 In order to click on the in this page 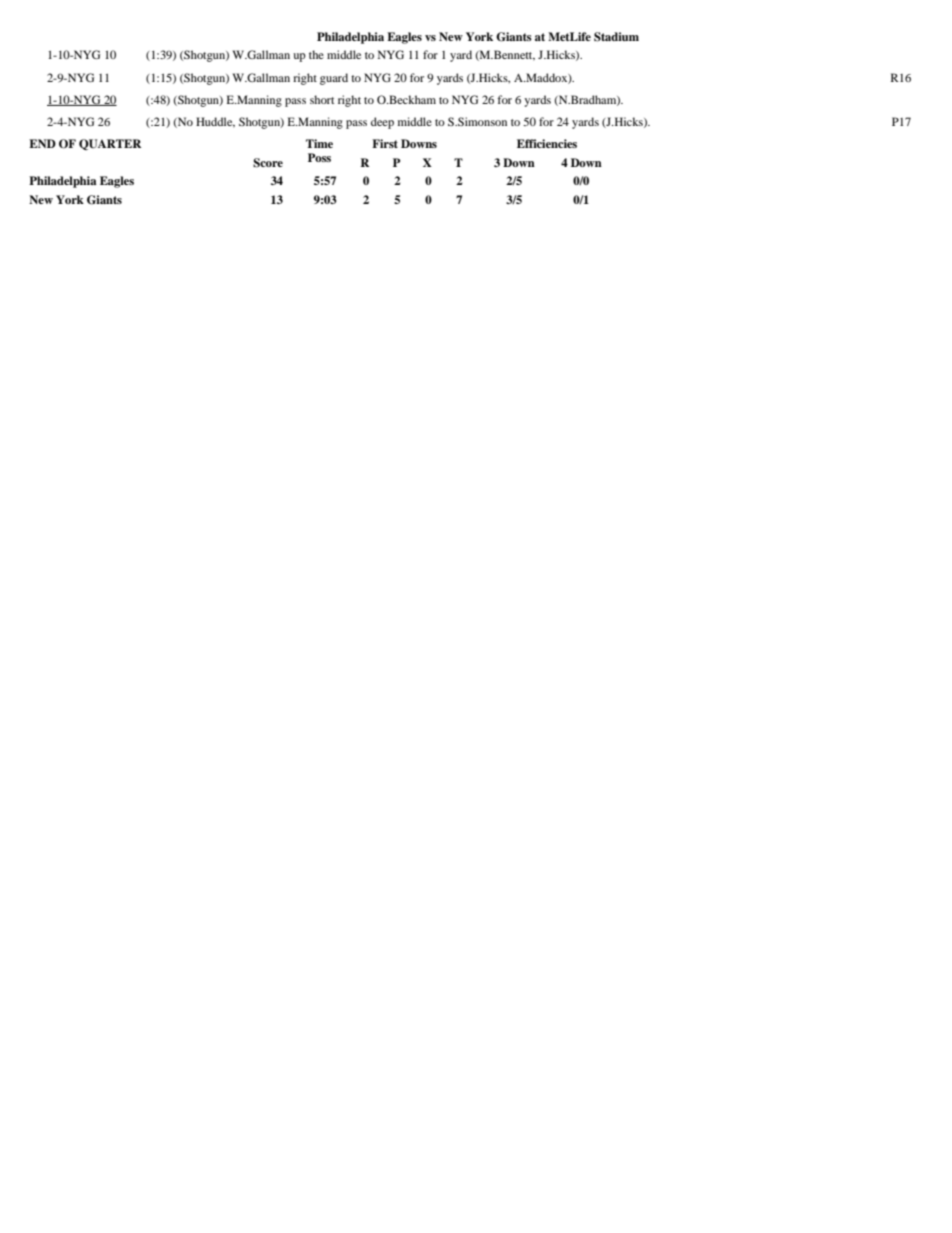, I will do `click(316, 54)`.
